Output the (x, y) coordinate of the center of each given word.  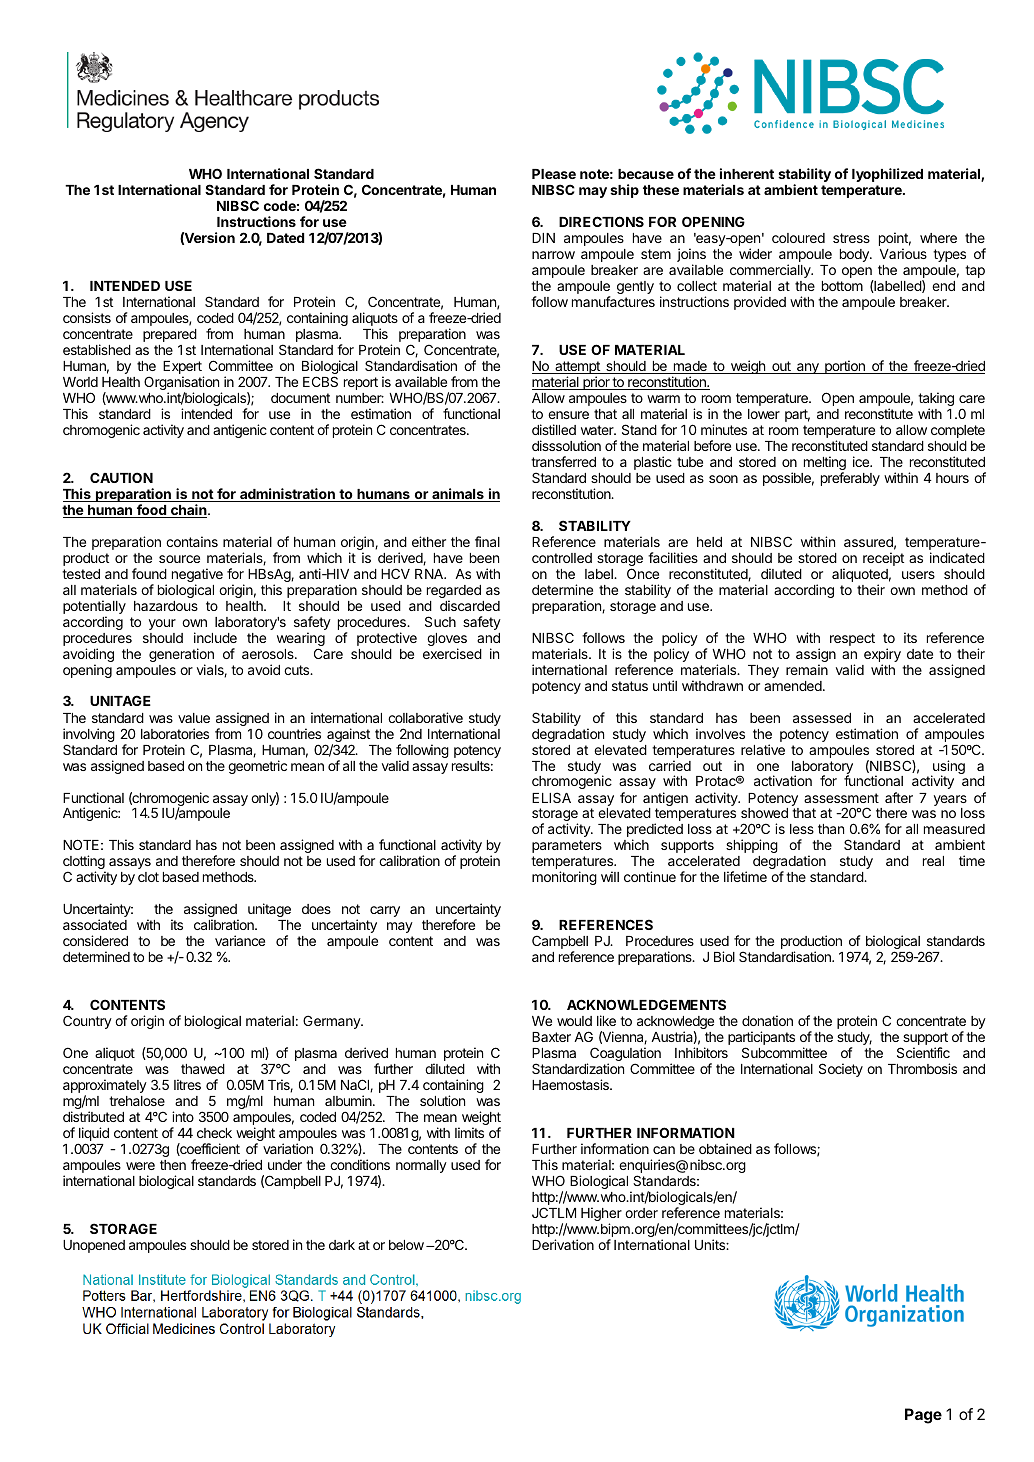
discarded (470, 605)
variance (240, 940)
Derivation (563, 1244)
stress (851, 238)
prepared (170, 335)
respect (852, 639)
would (574, 1021)
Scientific (923, 1052)
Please (554, 174)
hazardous (166, 606)
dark (342, 1245)
